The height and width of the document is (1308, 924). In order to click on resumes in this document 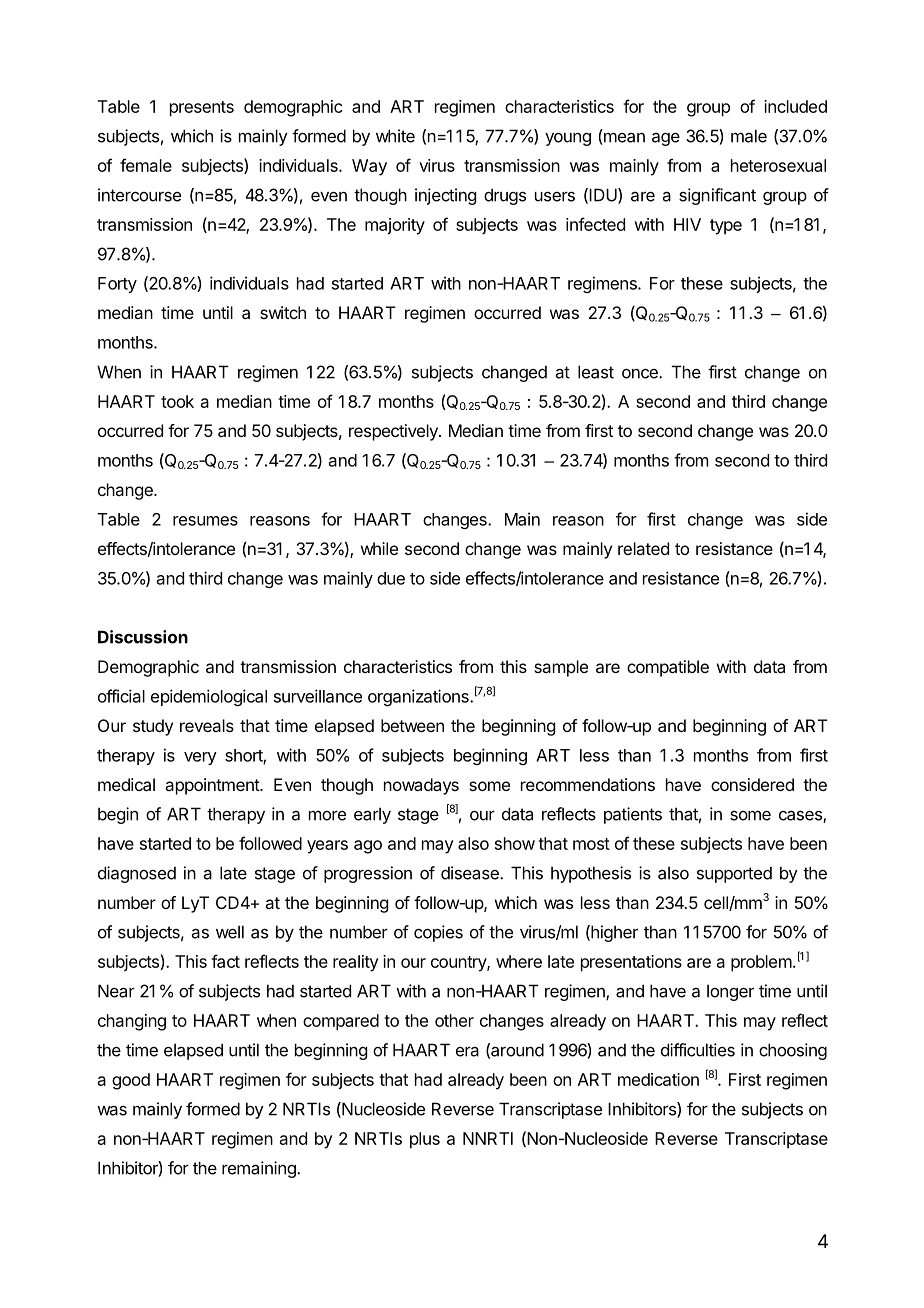, I will do `click(205, 521)`.
